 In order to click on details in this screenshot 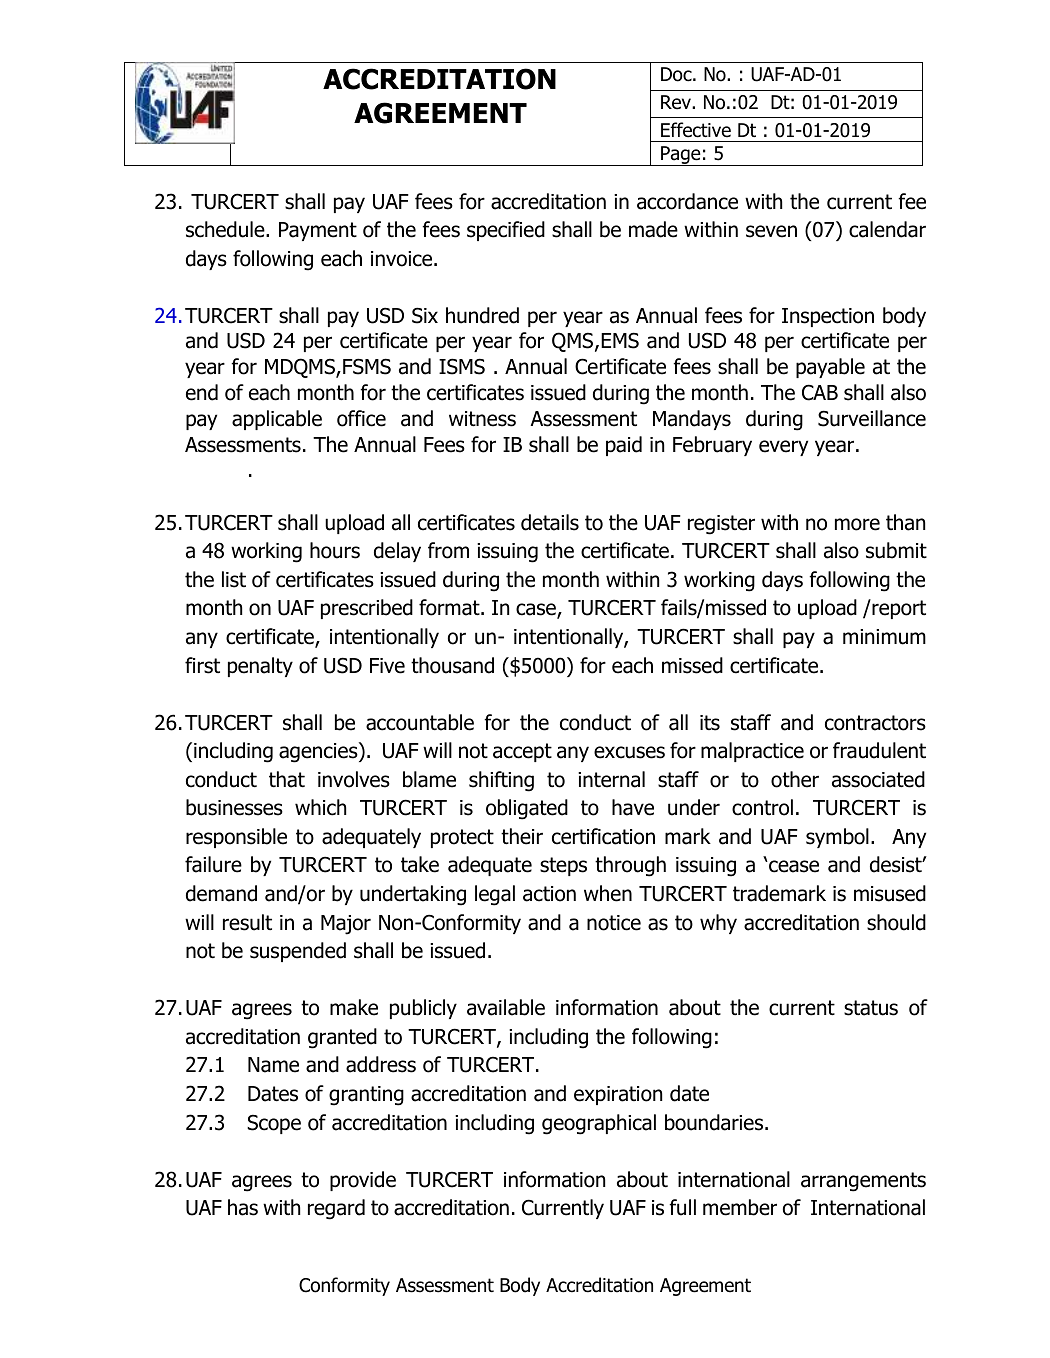, I will do `click(550, 522)`.
